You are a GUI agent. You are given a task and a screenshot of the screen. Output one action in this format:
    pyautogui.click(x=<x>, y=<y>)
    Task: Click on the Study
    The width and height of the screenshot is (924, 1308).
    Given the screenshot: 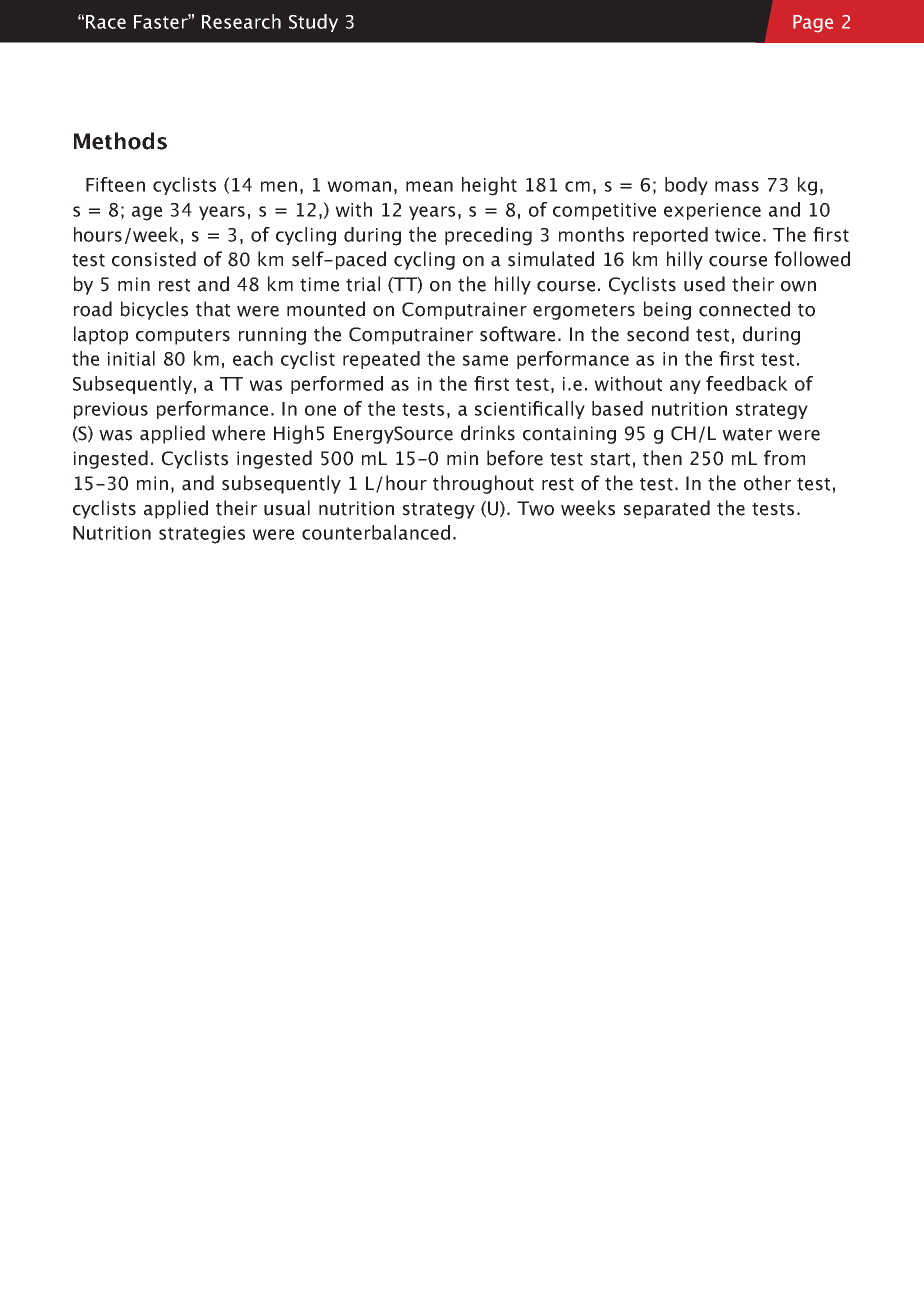 What is the action you would take?
    pyautogui.click(x=313, y=23)
